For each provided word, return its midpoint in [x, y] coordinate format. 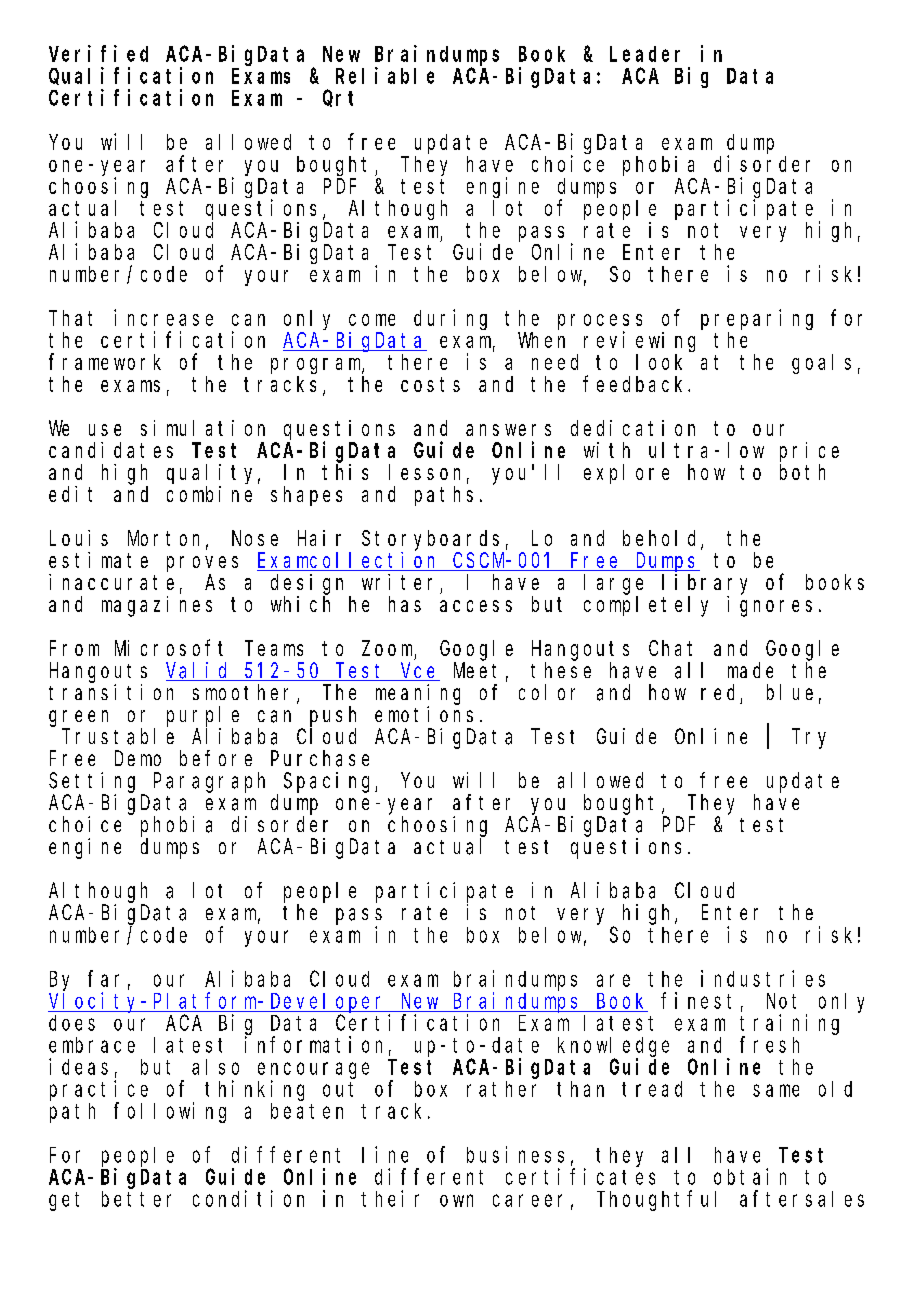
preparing [757, 319]
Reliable [385, 75]
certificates [580, 1176]
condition [248, 1198]
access [476, 606]
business [515, 1154]
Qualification [131, 76]
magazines [157, 606]
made [750, 670]
